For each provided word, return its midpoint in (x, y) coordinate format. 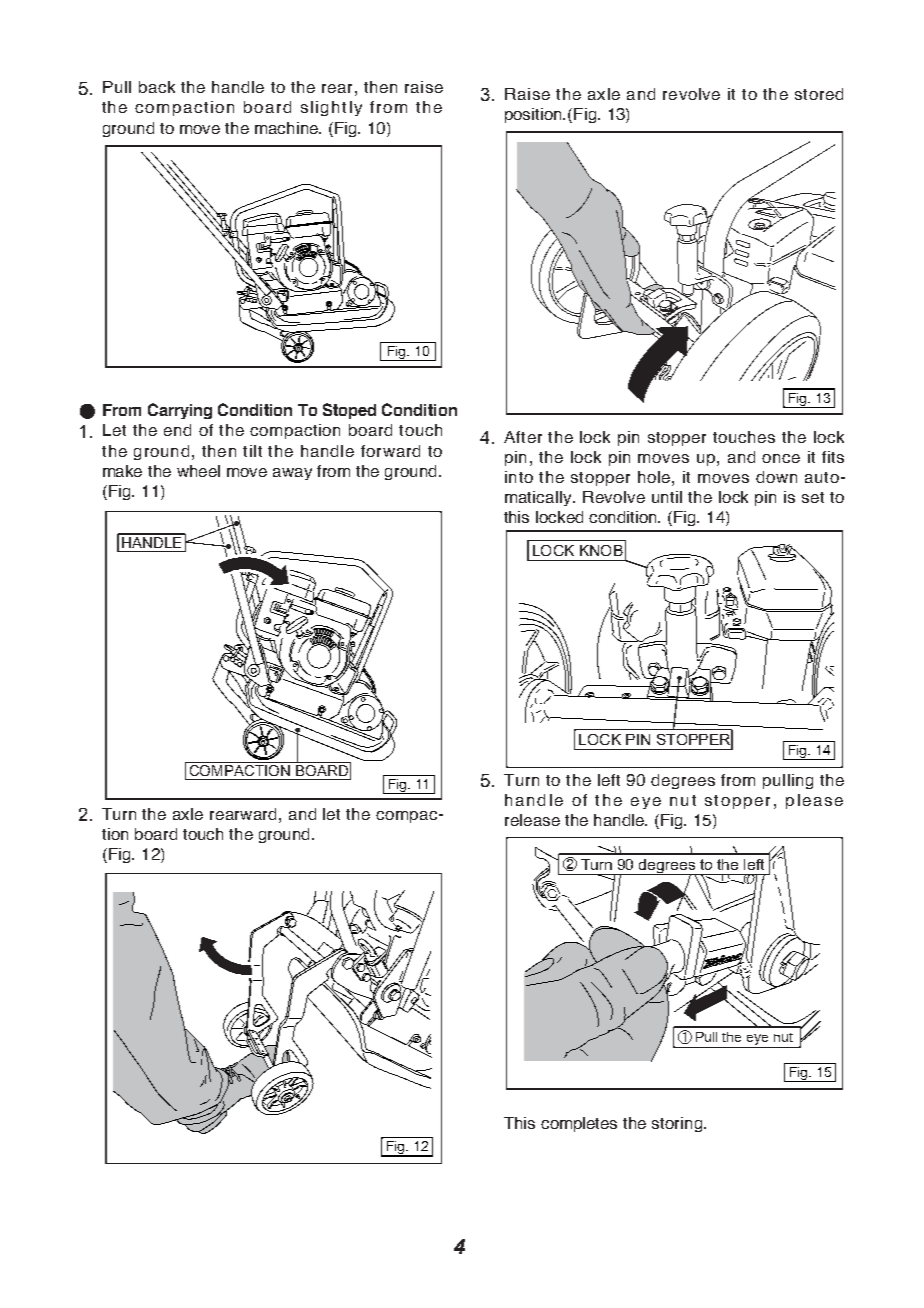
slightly (331, 108)
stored (819, 94)
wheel (198, 471)
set (813, 497)
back (157, 87)
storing (678, 1124)
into (519, 477)
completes (579, 1124)
